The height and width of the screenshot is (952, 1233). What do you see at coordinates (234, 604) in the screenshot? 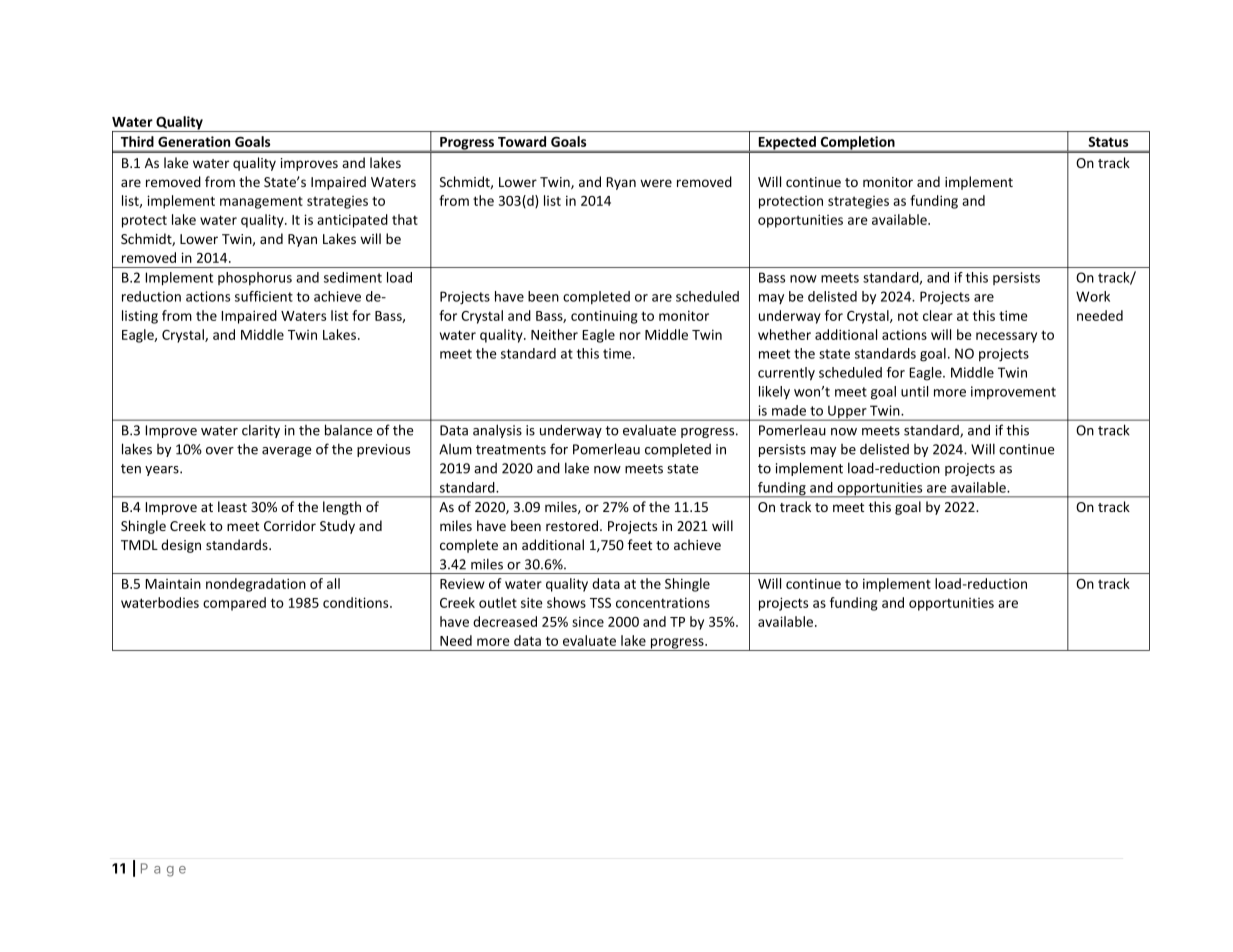
I see `compared` at bounding box center [234, 604].
